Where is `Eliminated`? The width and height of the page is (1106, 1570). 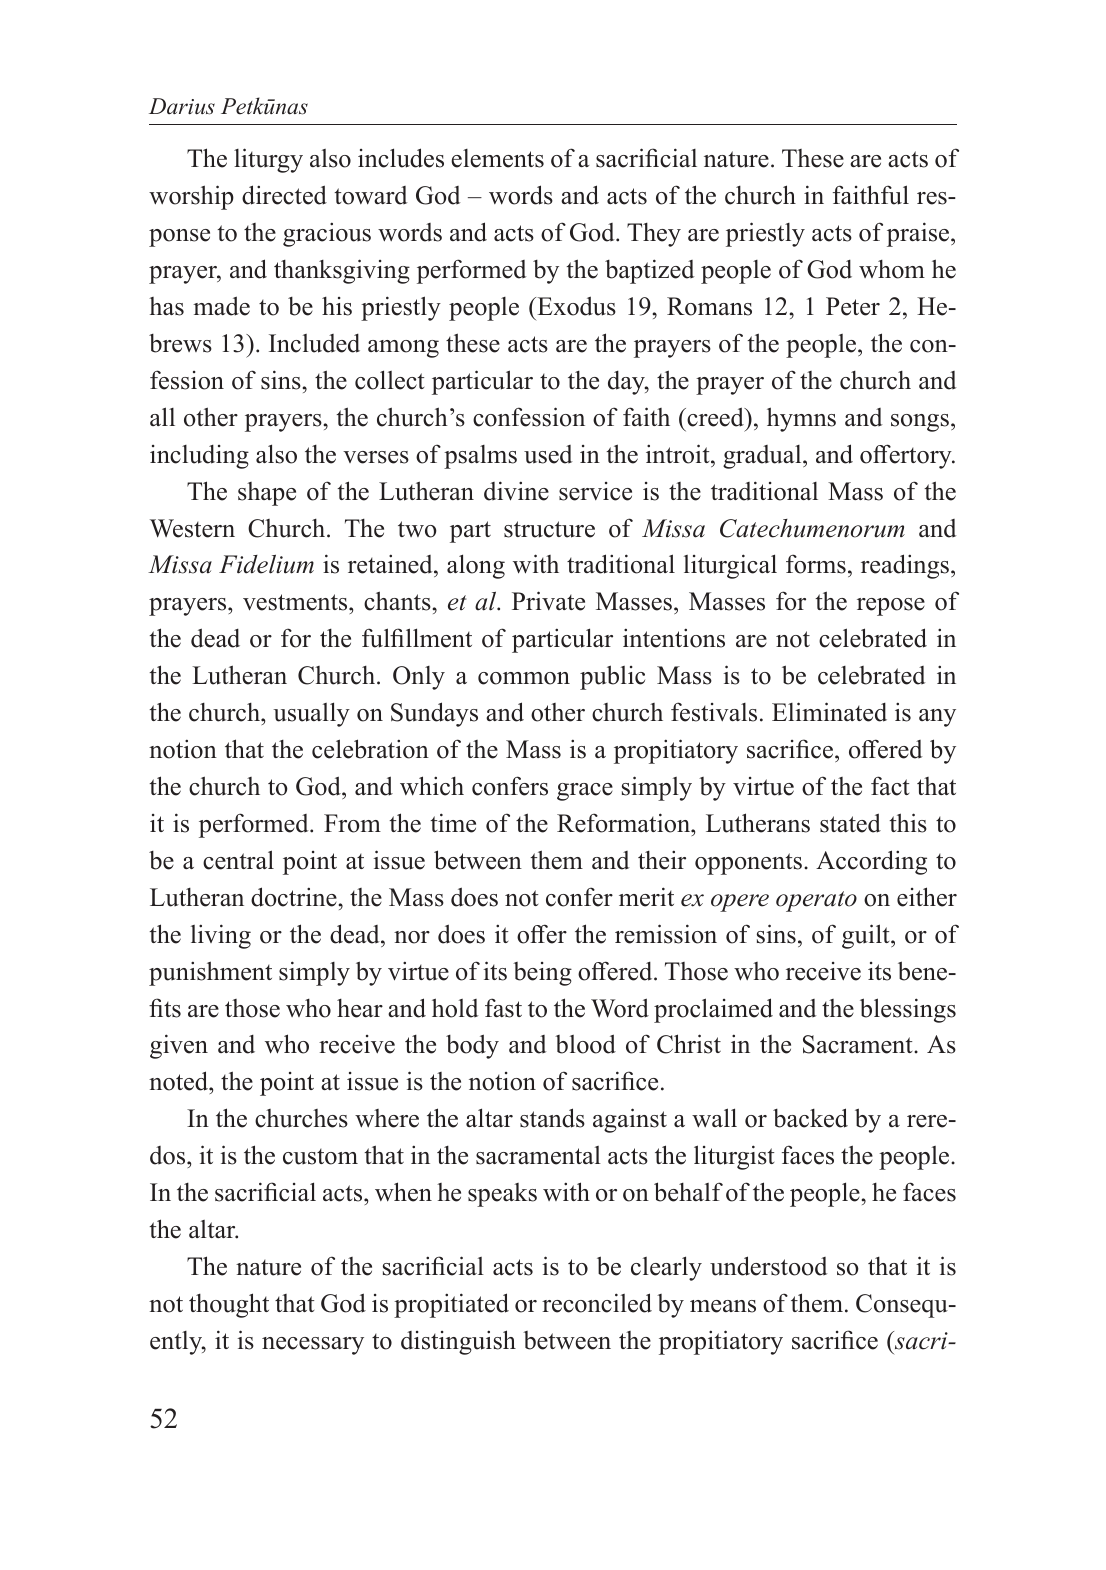 Eliminated is located at coordinates (829, 712).
